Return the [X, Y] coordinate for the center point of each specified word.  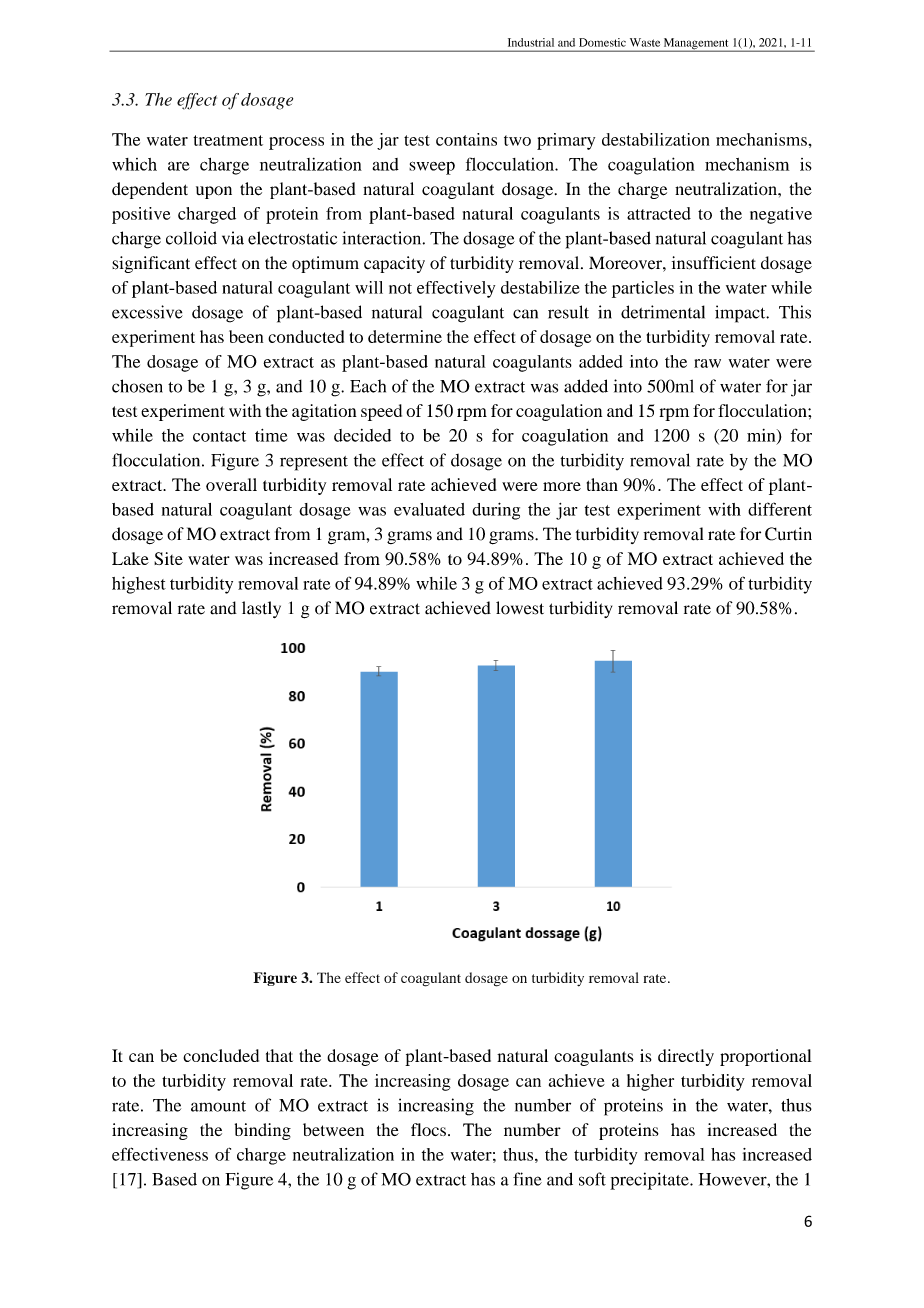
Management [696, 45]
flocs [428, 1129]
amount [218, 1106]
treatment [228, 140]
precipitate [650, 1181]
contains [466, 139]
